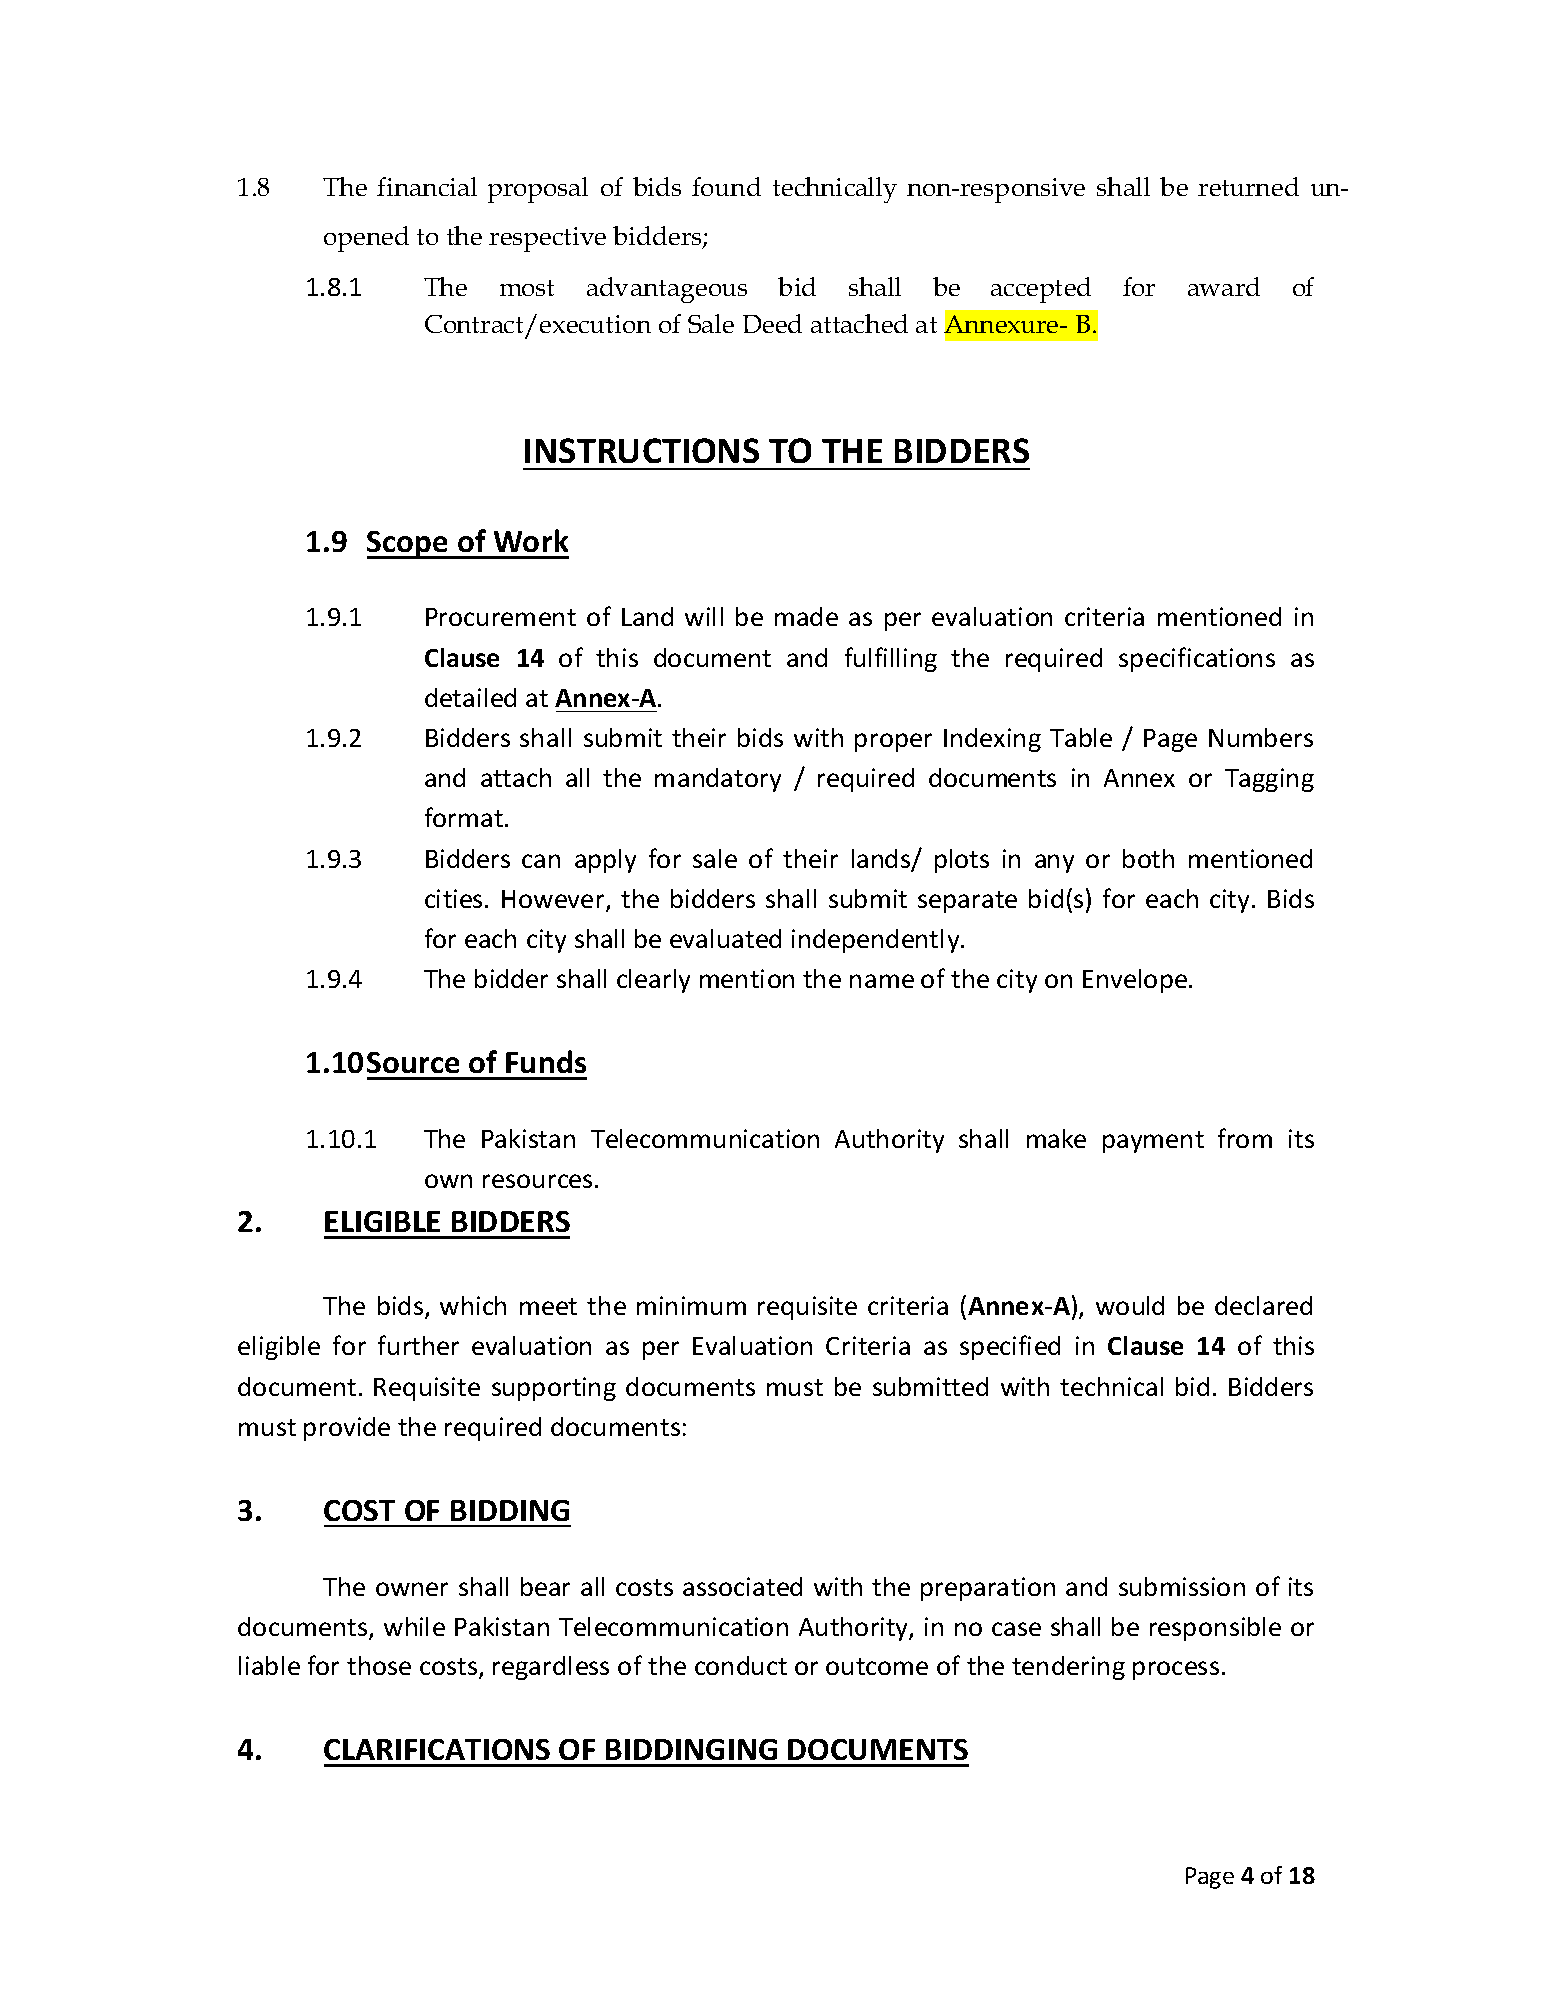 The height and width of the document is (2011, 1554). I want to click on award, so click(1224, 286).
